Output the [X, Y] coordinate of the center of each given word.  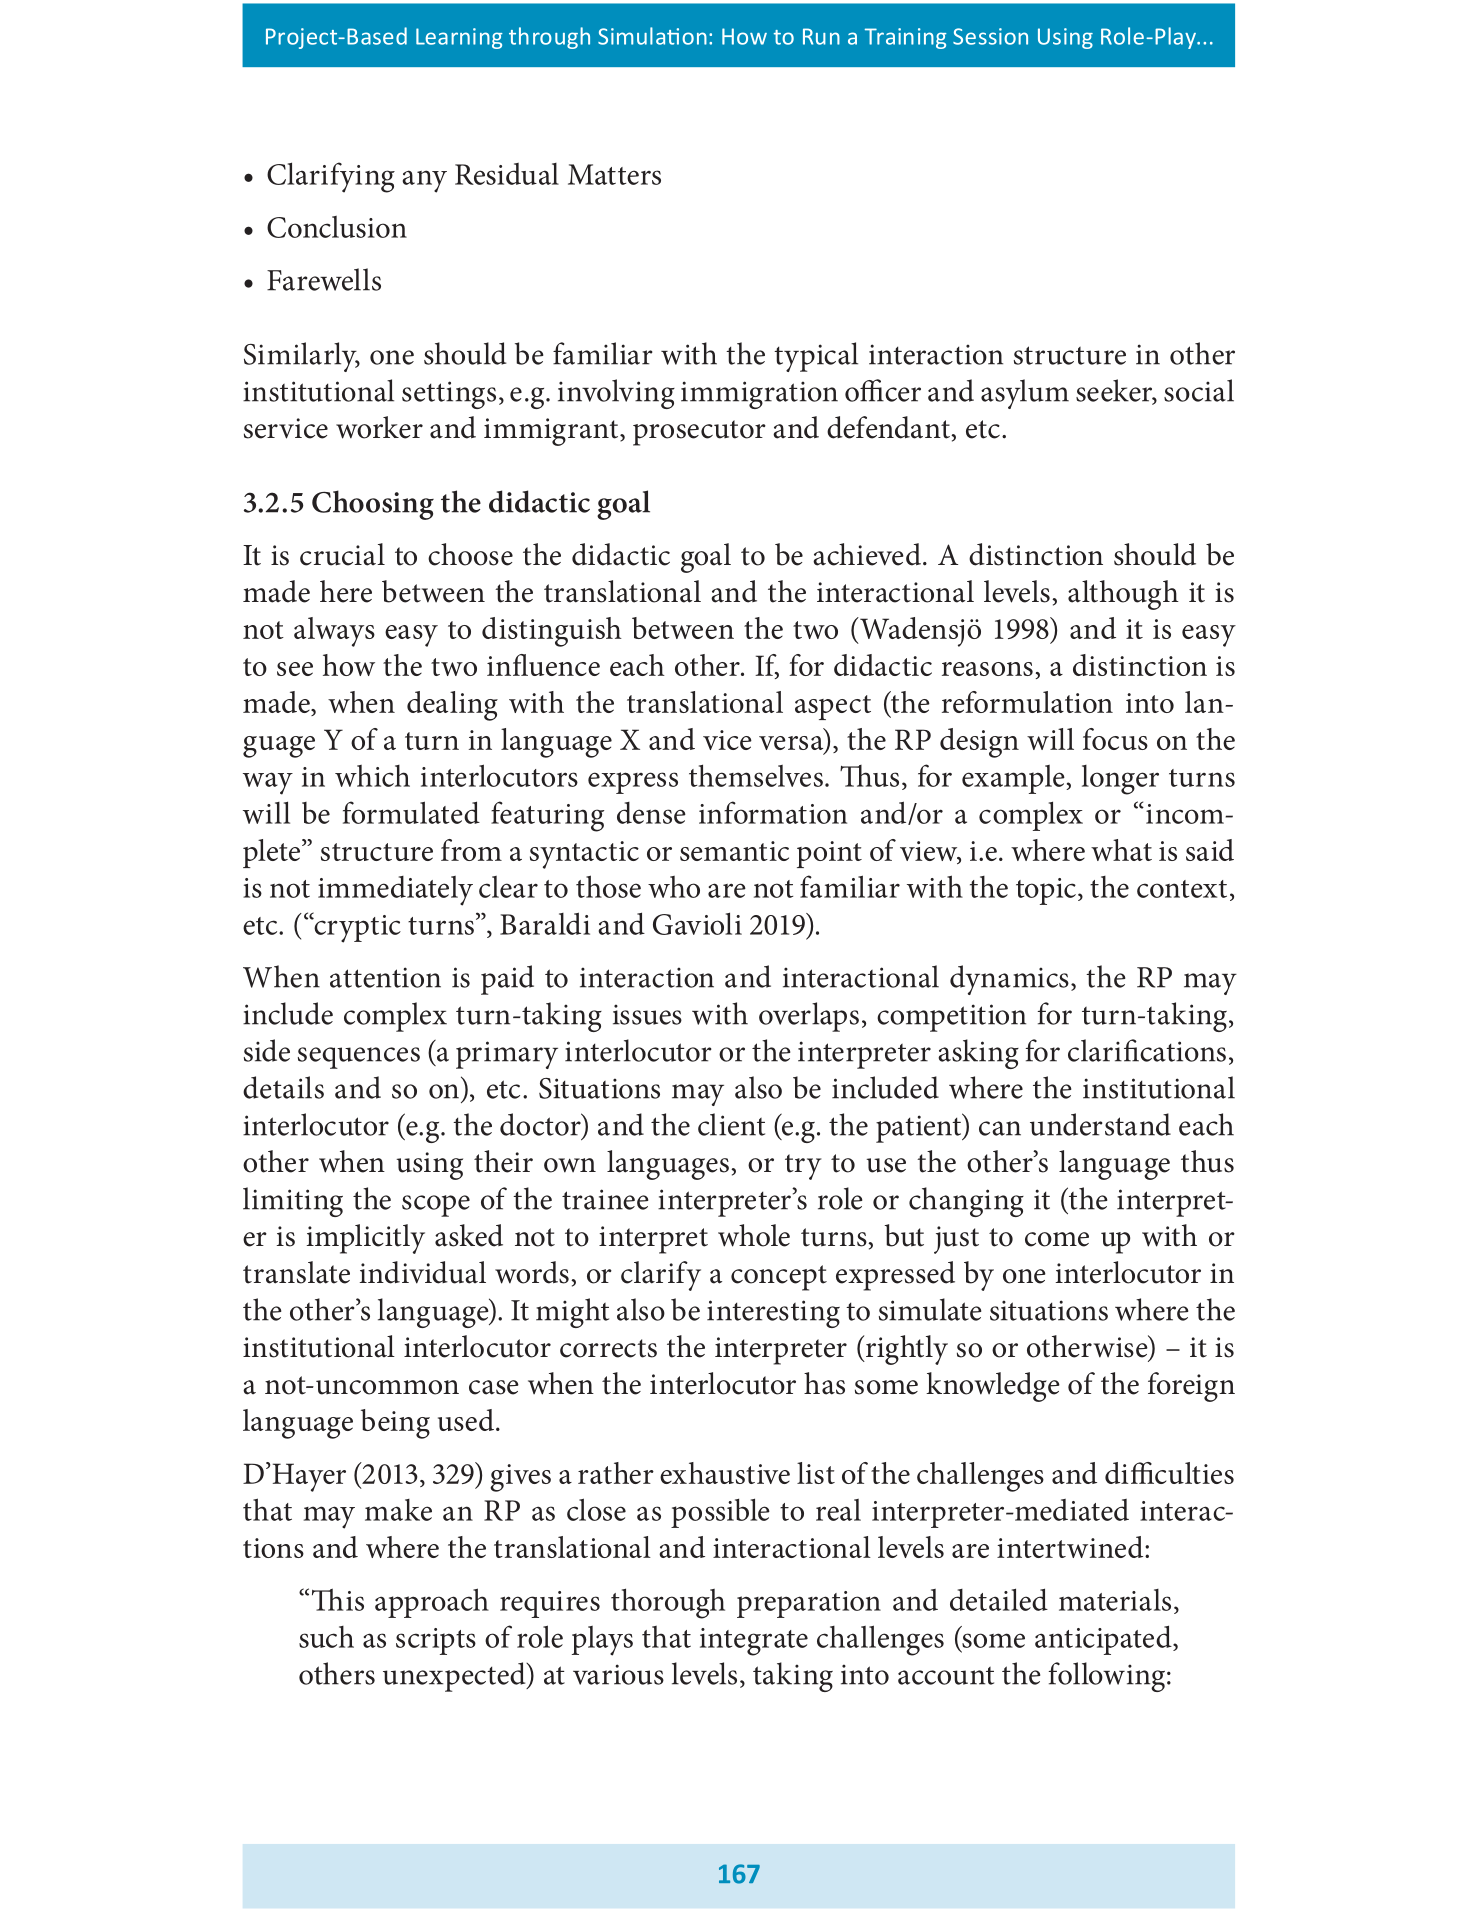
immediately [395, 891]
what [1121, 850]
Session [990, 36]
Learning [459, 38]
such [326, 1637]
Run [821, 36]
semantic [734, 851]
